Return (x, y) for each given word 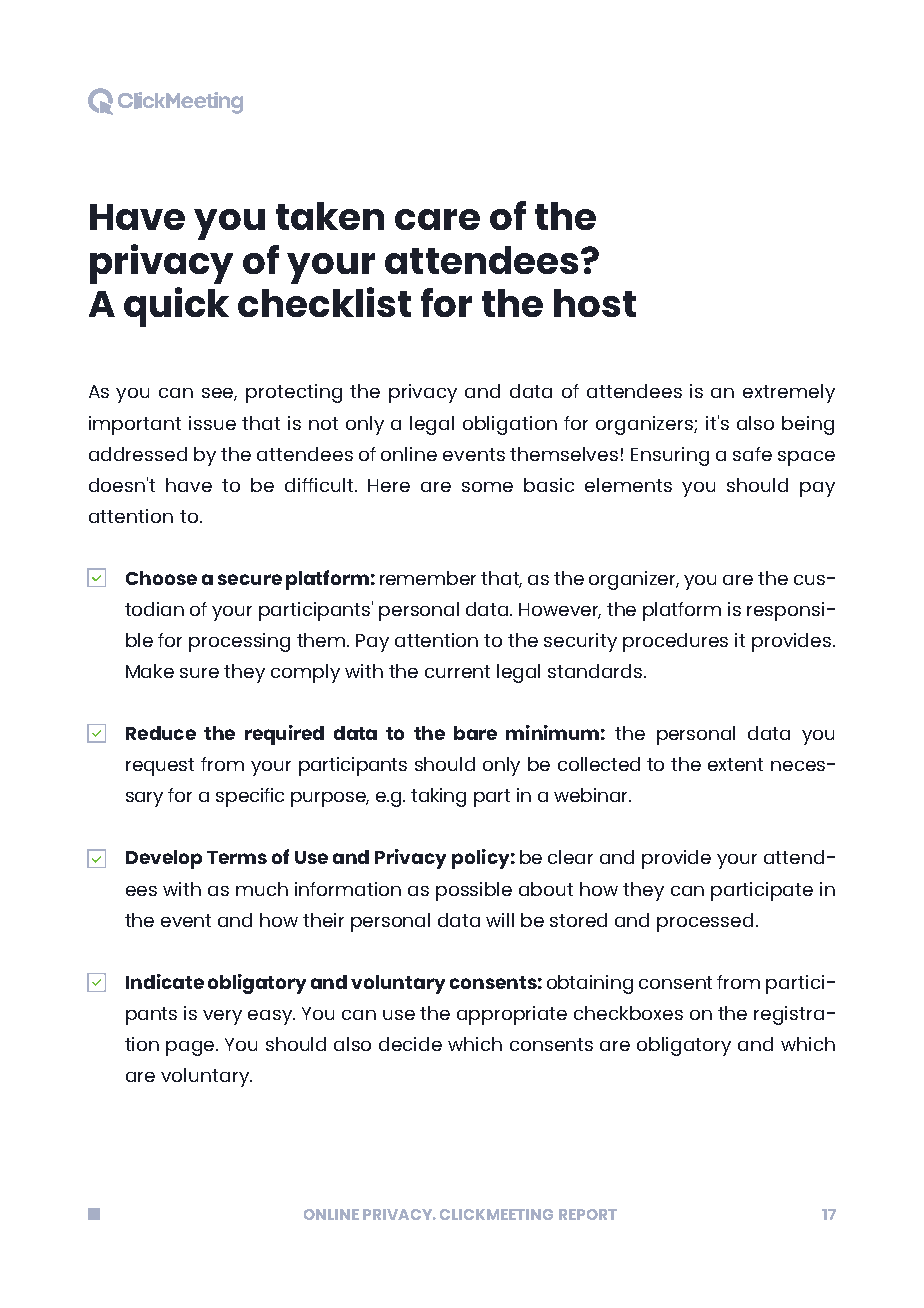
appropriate (512, 1015)
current (457, 671)
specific (250, 797)
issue (212, 423)
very (222, 1017)
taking (438, 797)
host (595, 303)
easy (271, 1017)
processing (239, 642)
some (487, 487)
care (437, 219)
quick (176, 307)
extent (735, 764)
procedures (675, 642)
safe (752, 454)
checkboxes (628, 1013)
